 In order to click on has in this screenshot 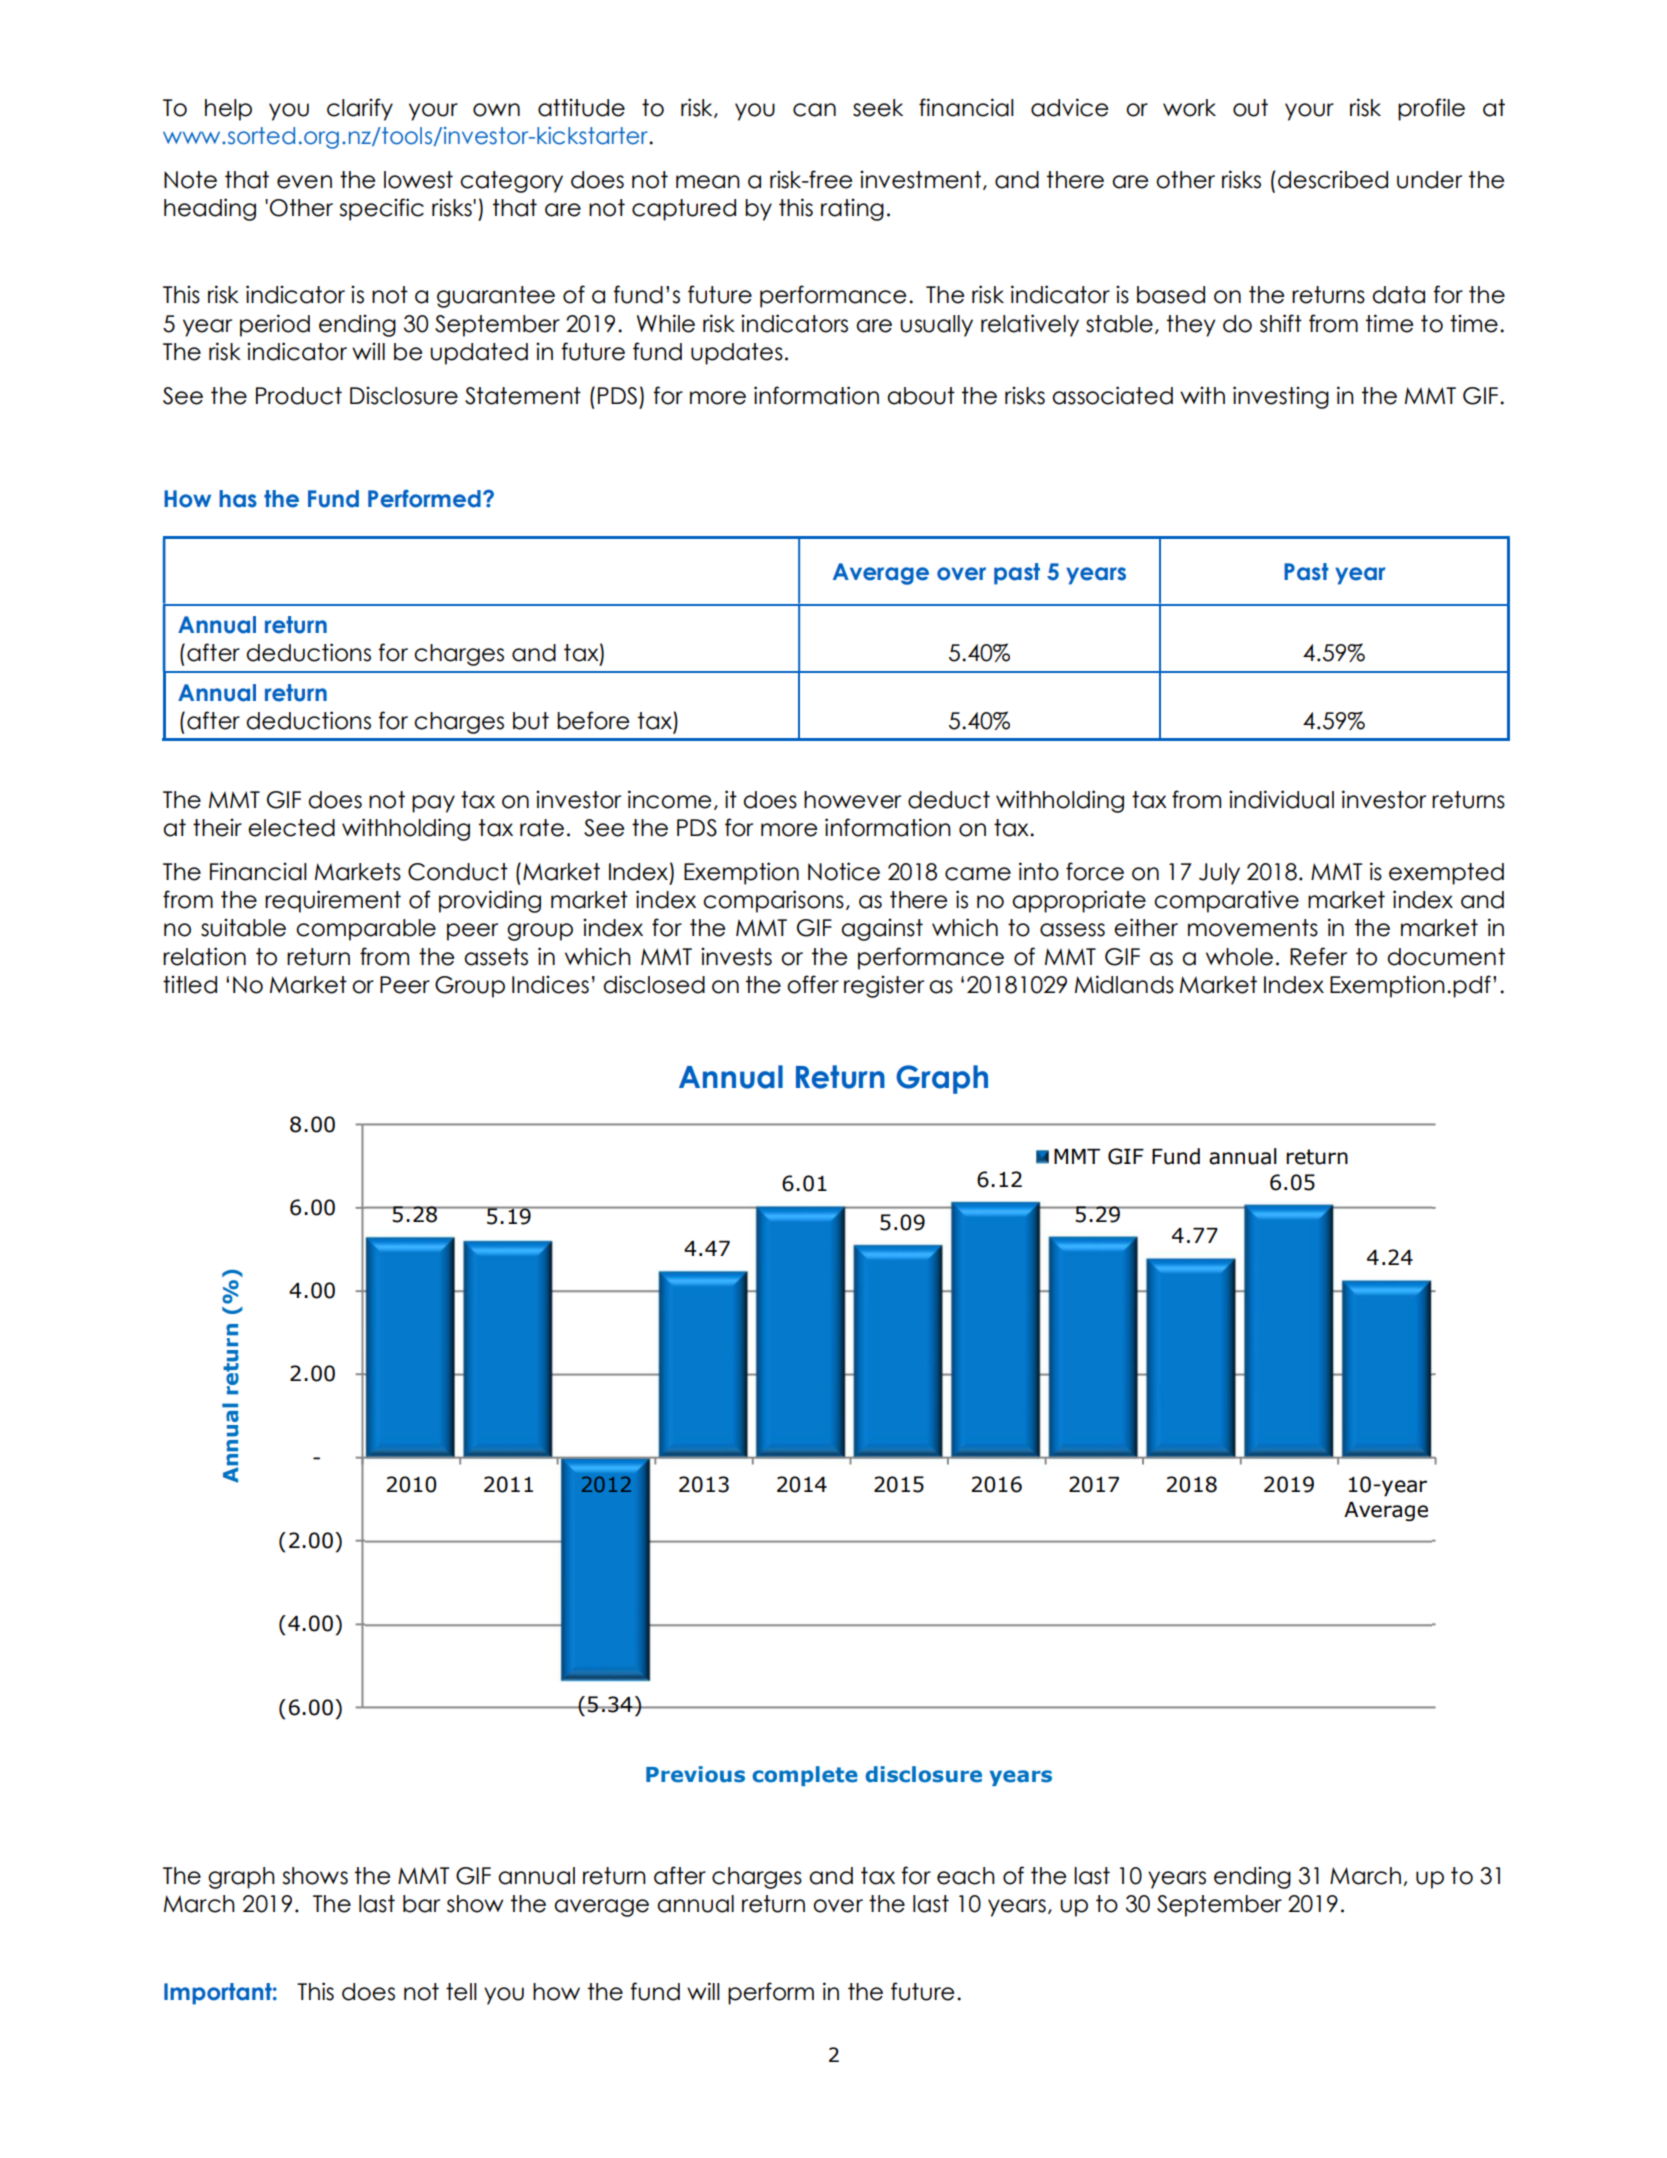, I will do `click(238, 499)`.
